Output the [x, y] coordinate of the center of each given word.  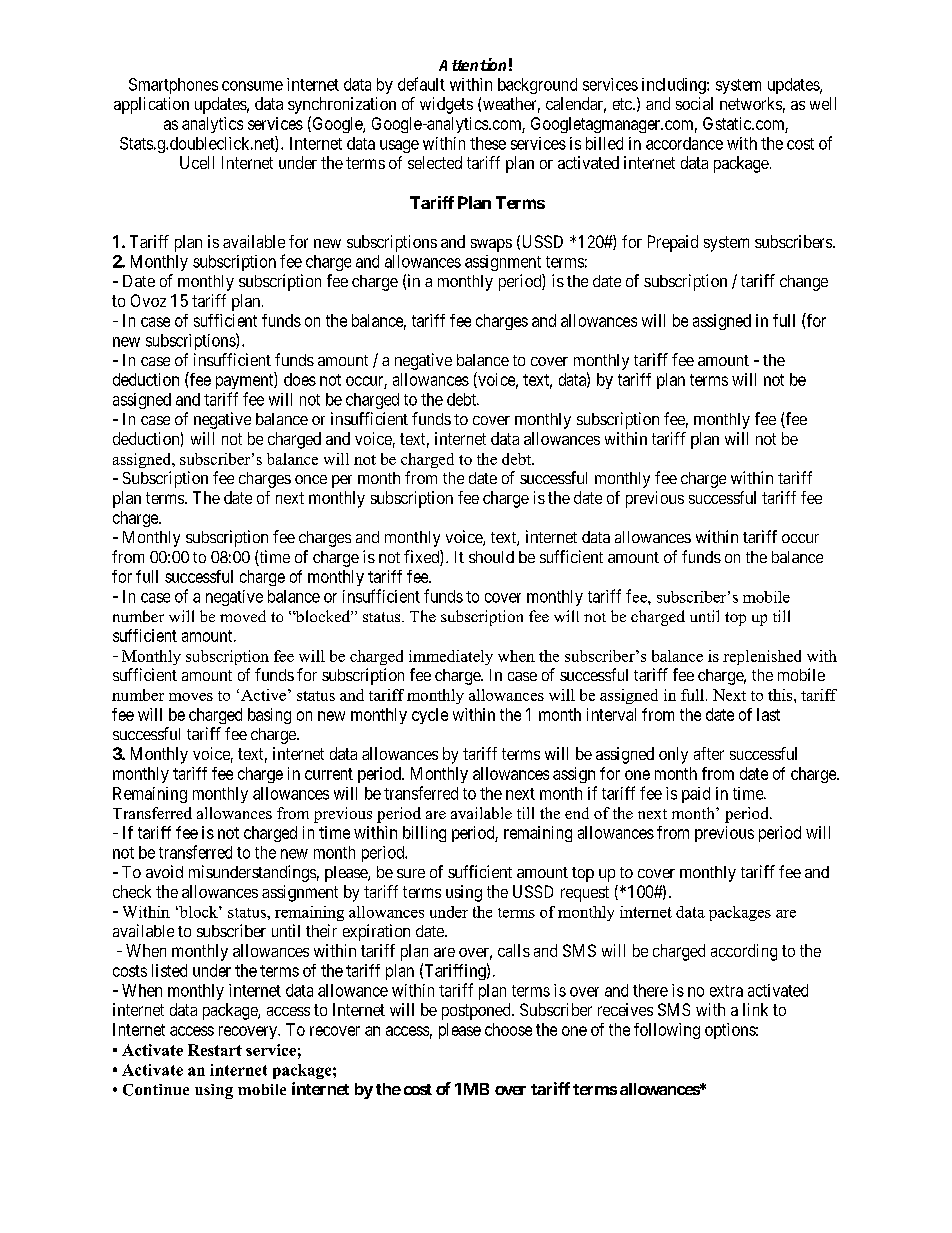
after [709, 753]
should [491, 557]
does [300, 379]
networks [751, 103]
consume [252, 86]
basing [269, 716]
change [804, 283]
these [488, 143]
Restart [215, 1050]
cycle [430, 716]
